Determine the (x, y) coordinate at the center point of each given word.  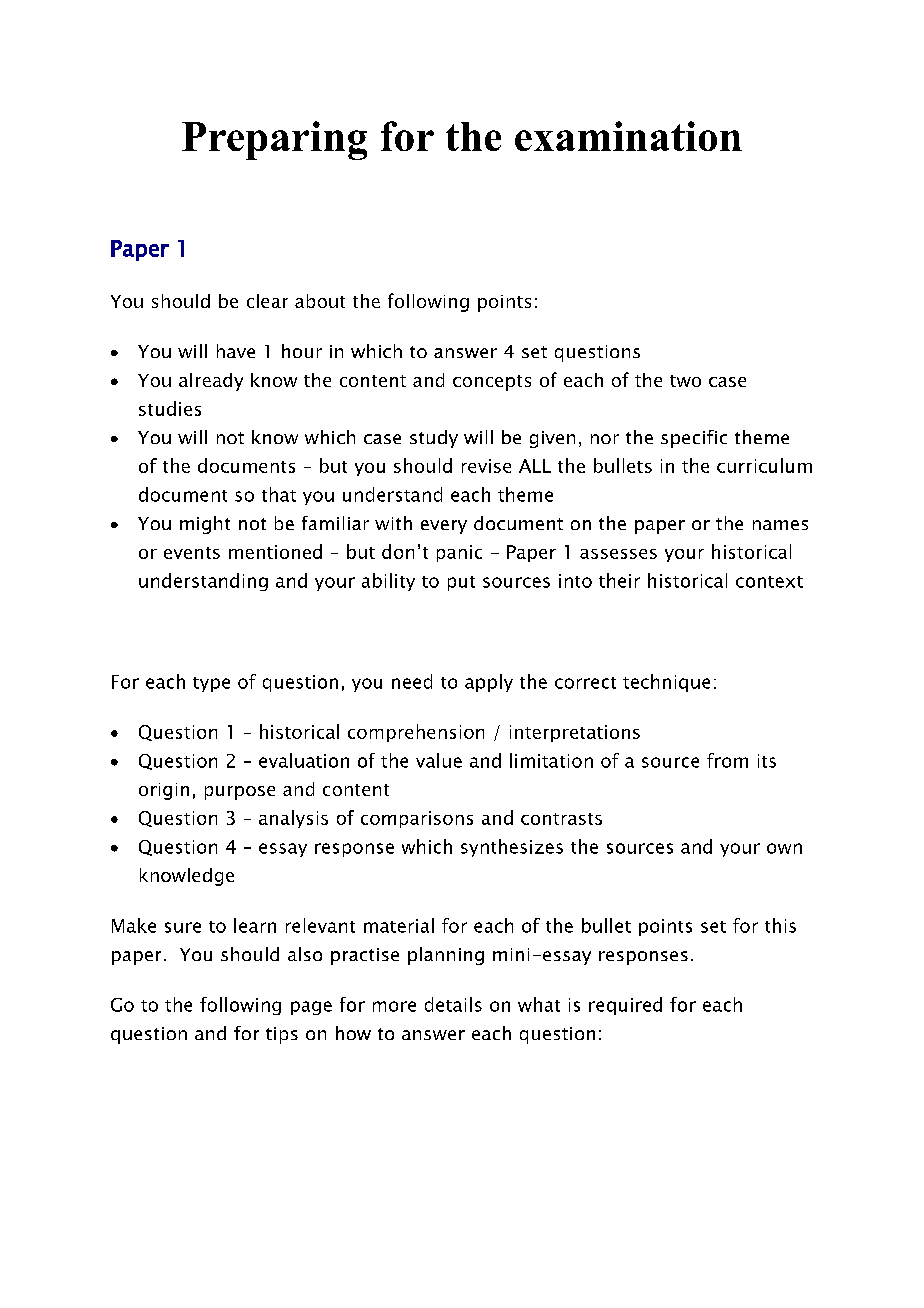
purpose (240, 793)
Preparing (274, 140)
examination (628, 136)
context (769, 582)
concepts (492, 383)
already (211, 382)
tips (282, 1035)
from (727, 760)
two (685, 381)
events (192, 553)
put (461, 583)
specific (694, 439)
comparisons (417, 819)
